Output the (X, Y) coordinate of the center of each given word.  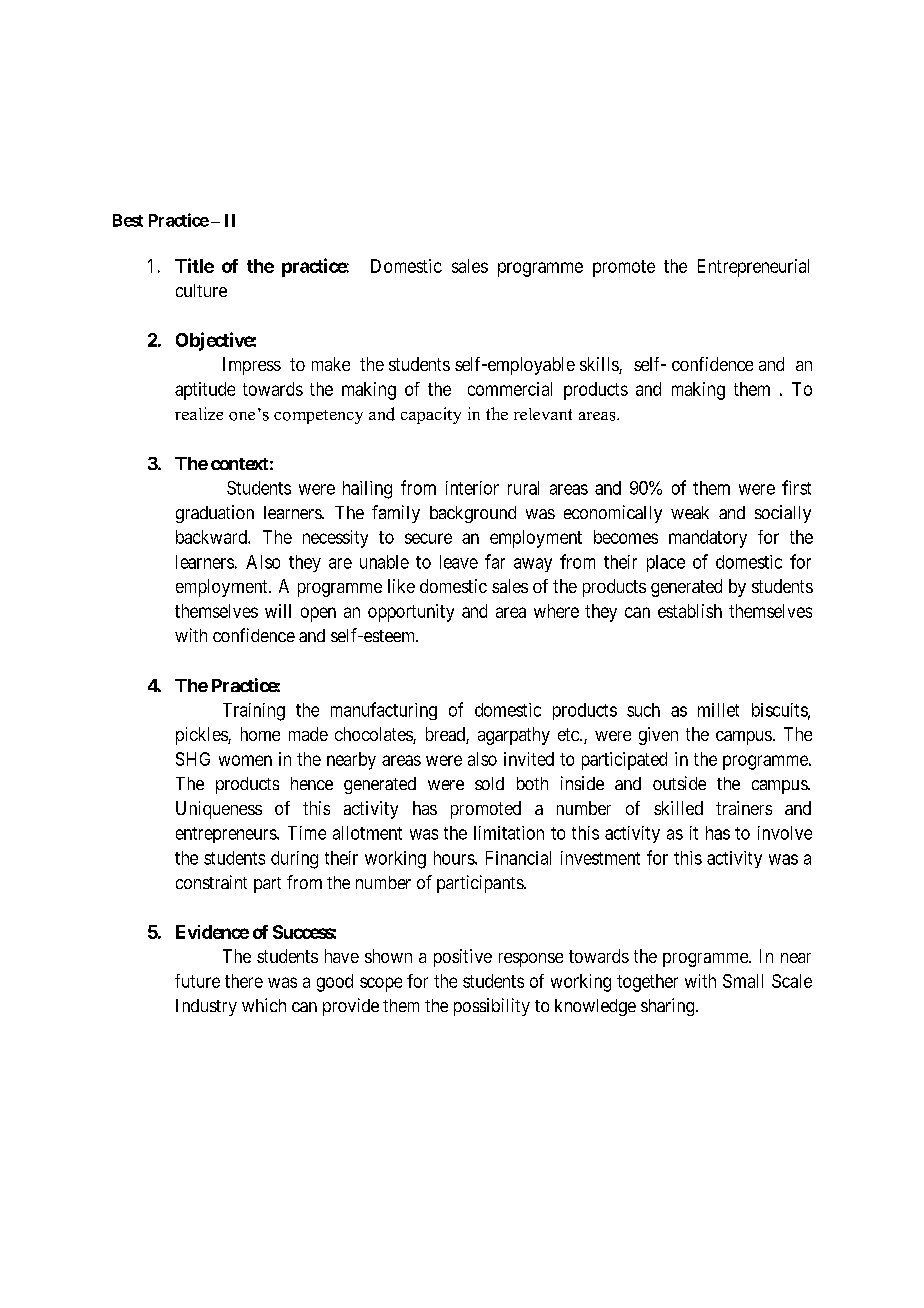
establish (690, 611)
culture (201, 290)
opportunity (411, 613)
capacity (431, 415)
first (796, 487)
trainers (744, 808)
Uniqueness (219, 810)
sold (489, 783)
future (197, 981)
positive (463, 958)
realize (199, 413)
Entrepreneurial (753, 268)
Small (743, 981)
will (278, 611)
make (331, 364)
